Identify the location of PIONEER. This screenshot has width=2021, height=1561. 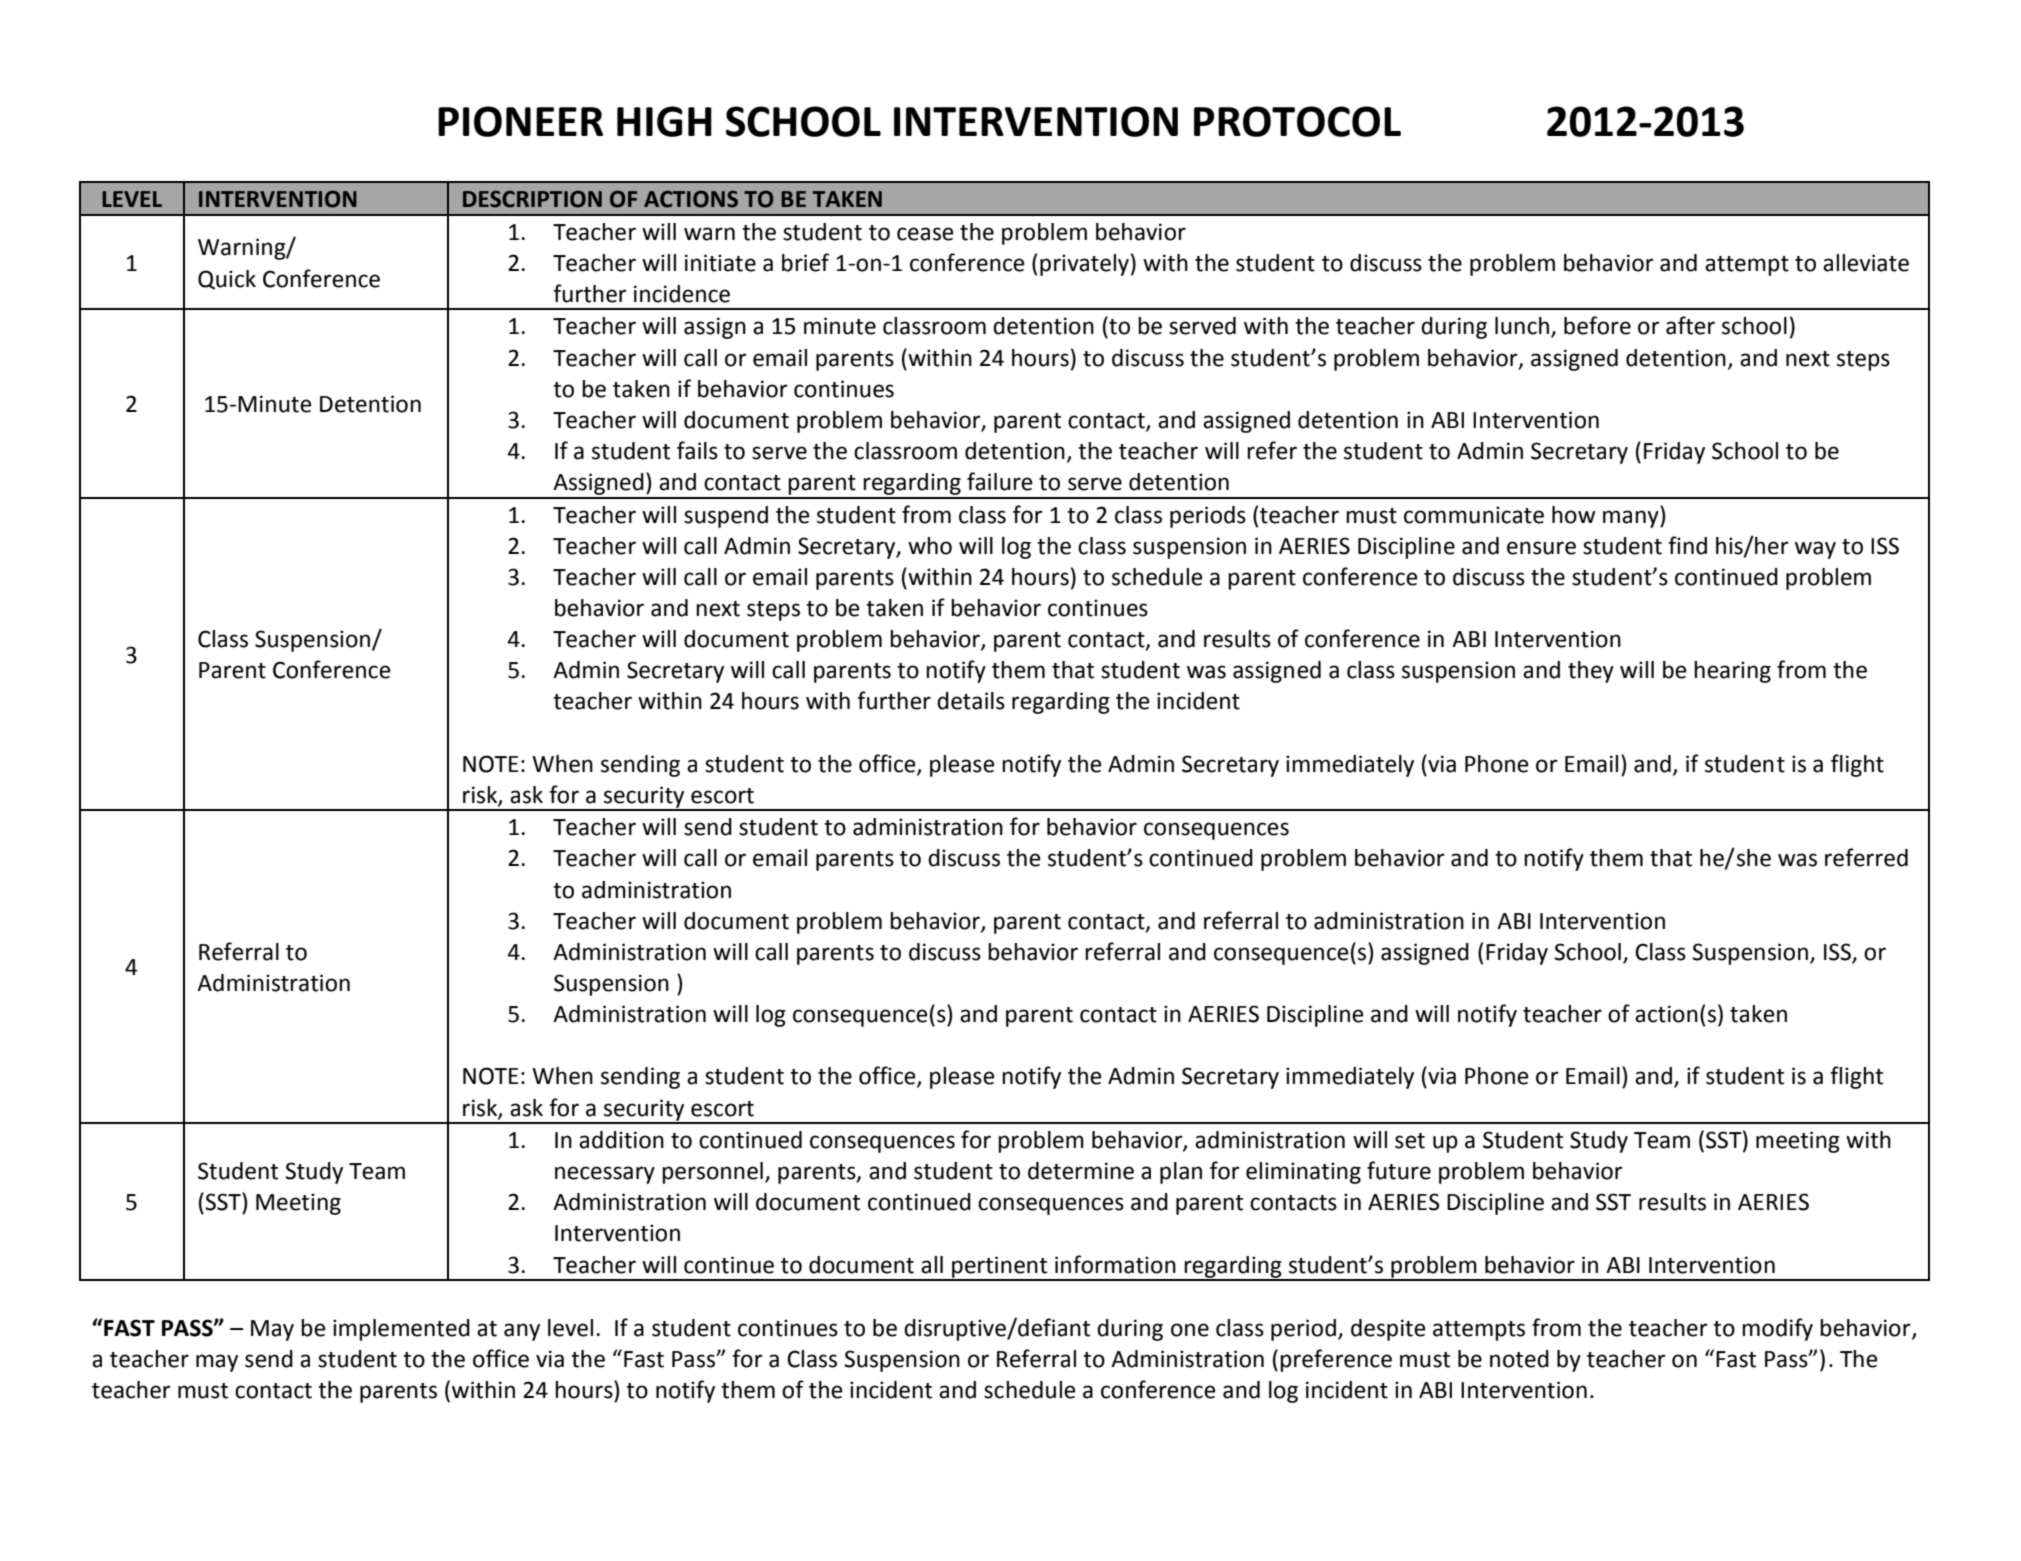
(520, 121).
